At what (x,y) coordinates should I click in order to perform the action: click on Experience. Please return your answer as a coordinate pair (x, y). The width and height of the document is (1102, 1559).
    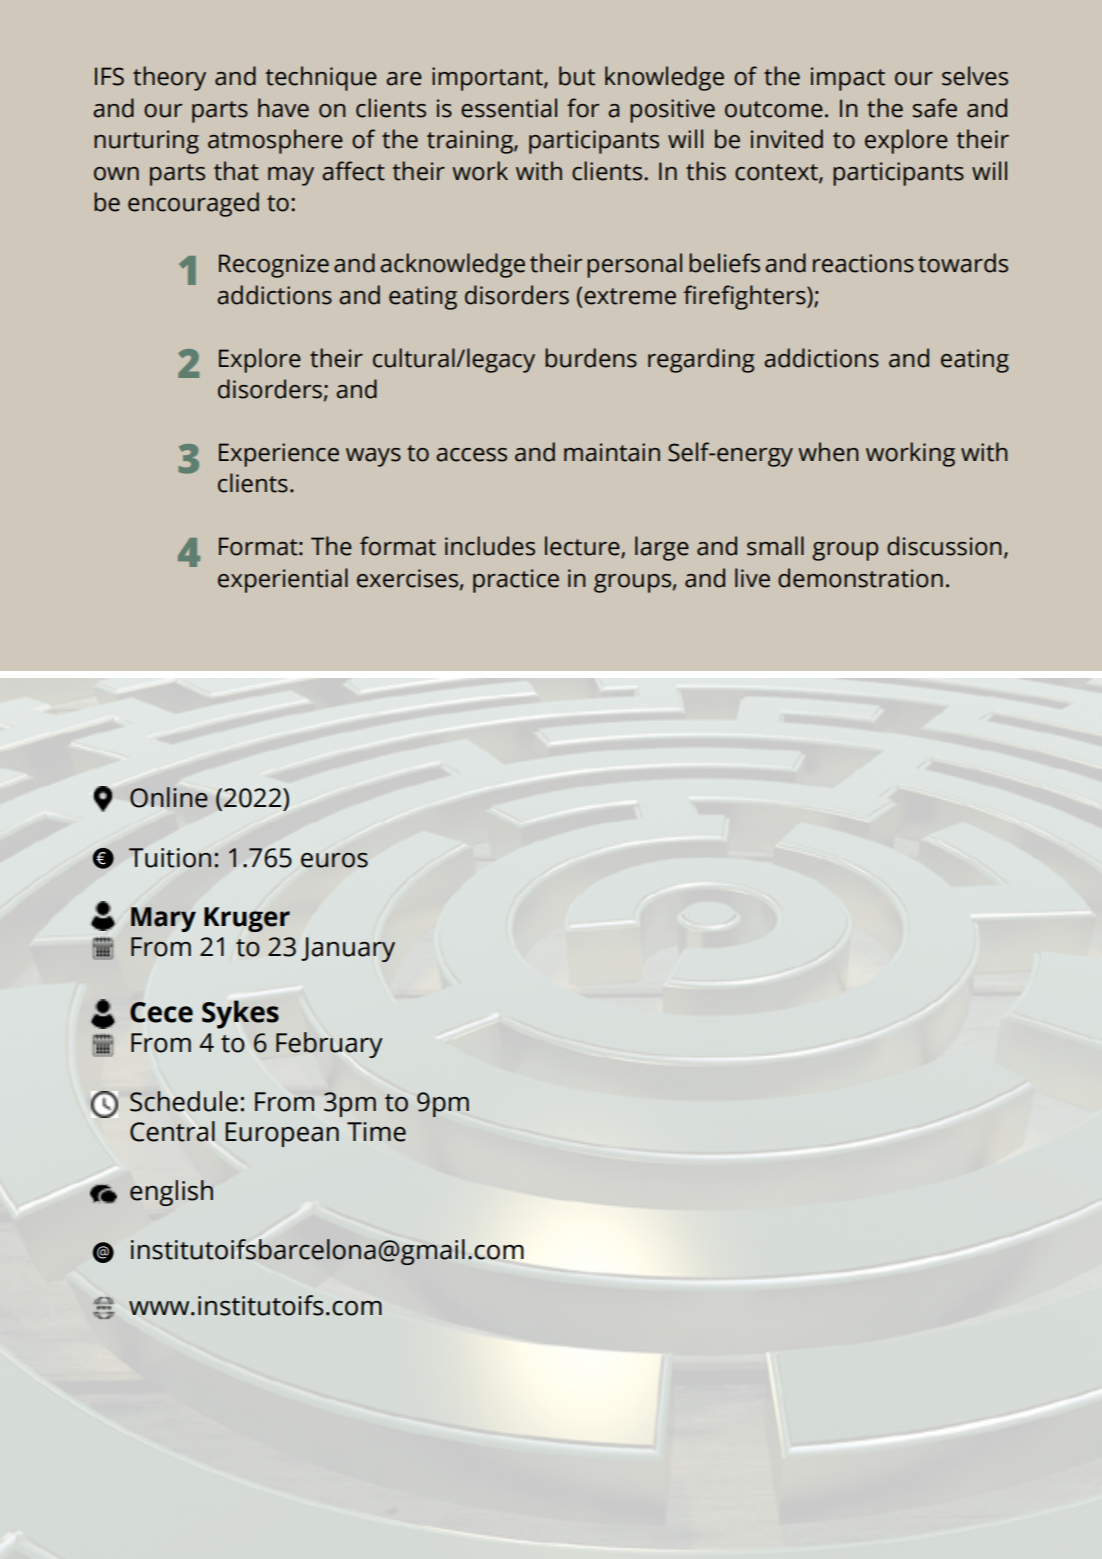
    Looking at the image, I should click on (279, 455).
